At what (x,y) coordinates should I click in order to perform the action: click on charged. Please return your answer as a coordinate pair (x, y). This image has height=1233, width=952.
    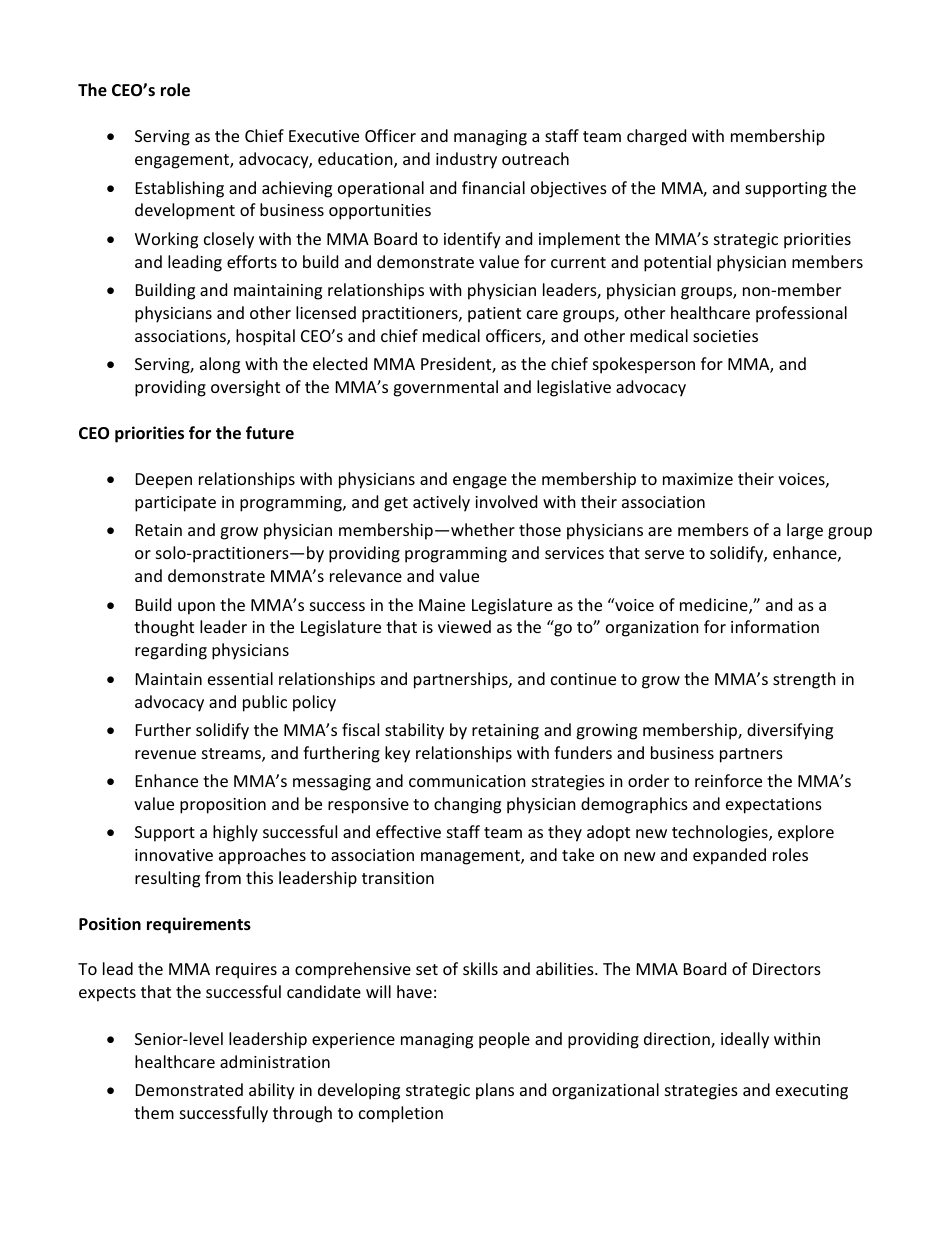
    Looking at the image, I should click on (656, 137).
